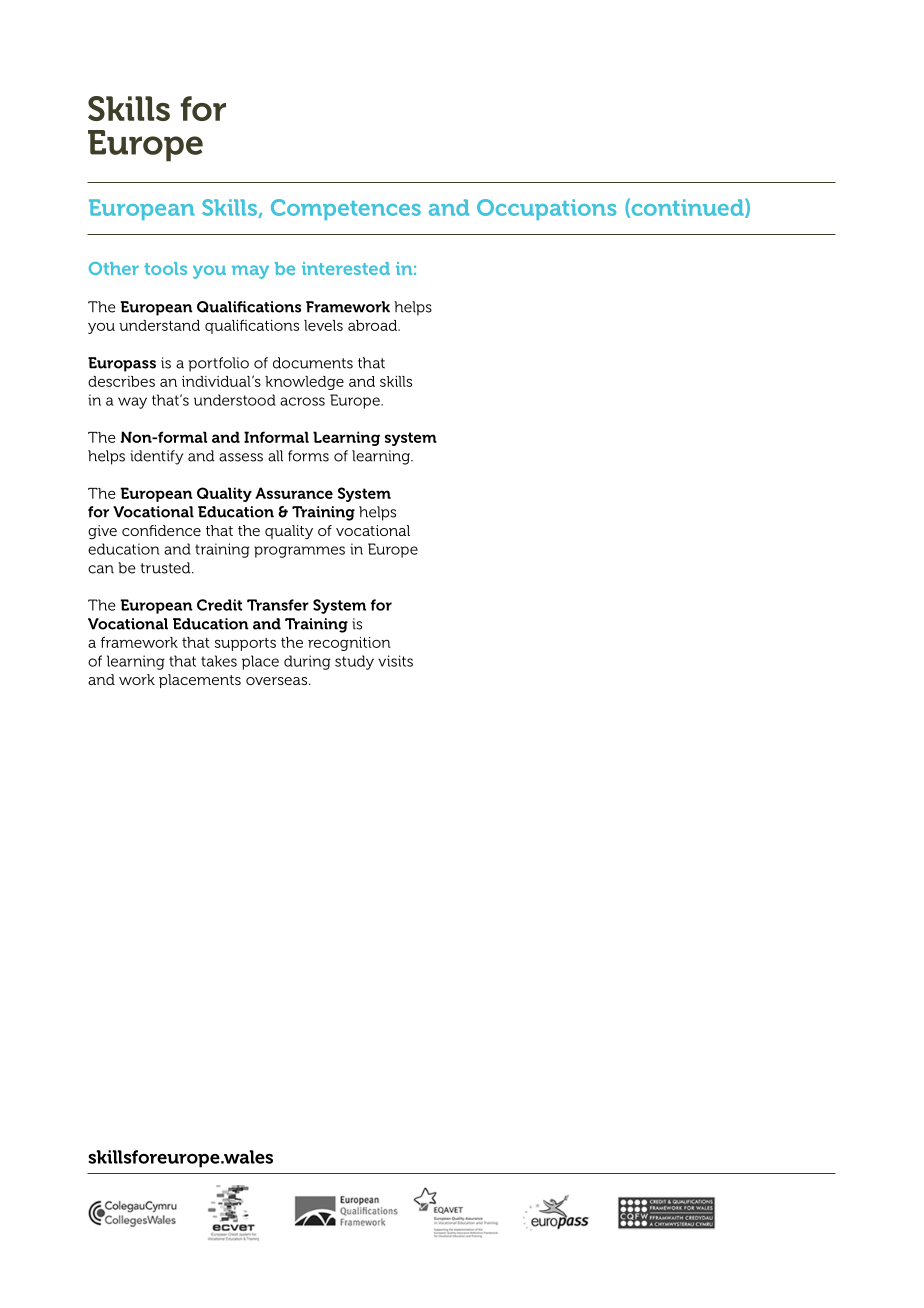 This screenshot has width=924, height=1308. I want to click on forms, so click(308, 456).
